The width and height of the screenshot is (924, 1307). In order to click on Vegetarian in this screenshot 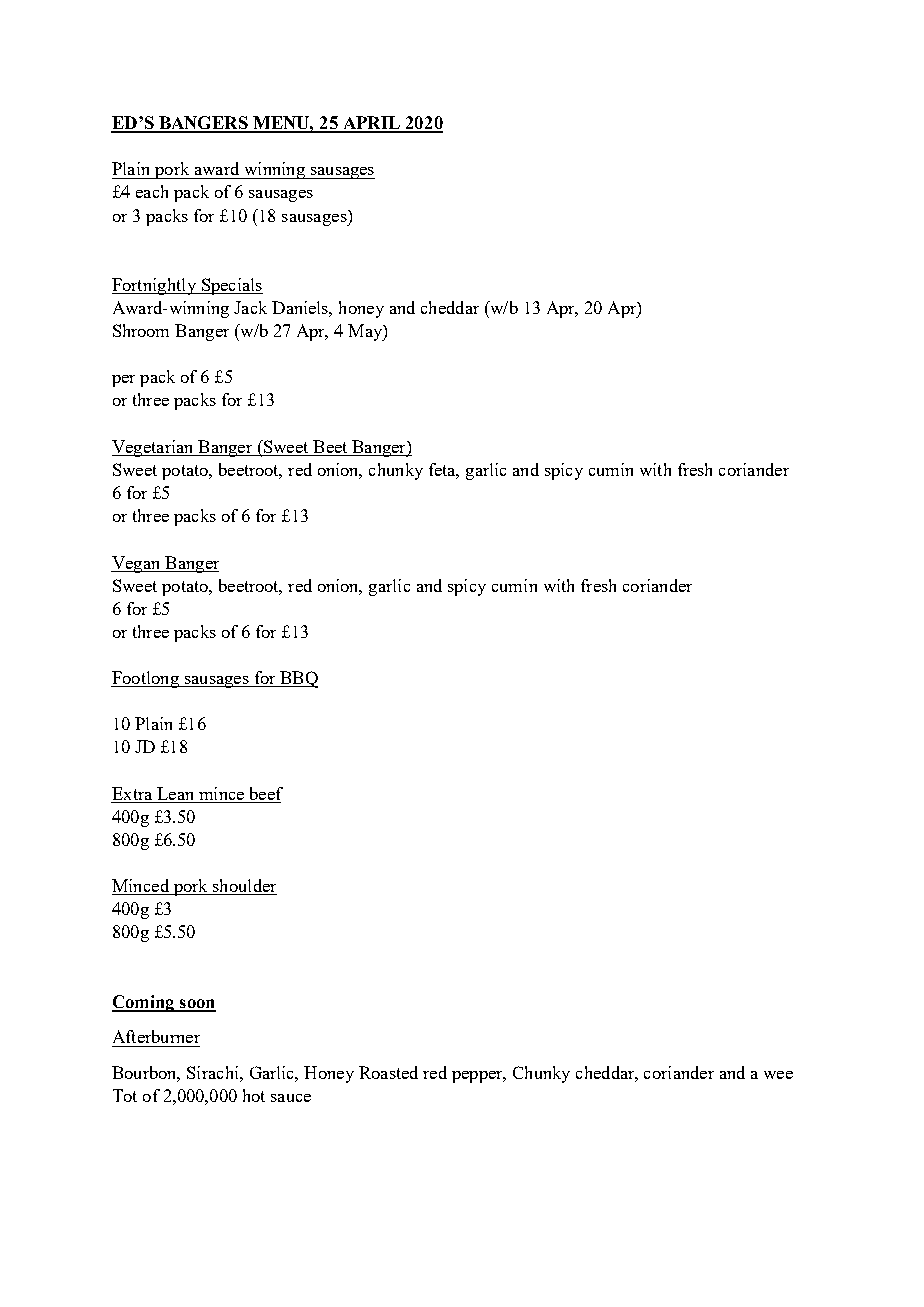, I will do `click(154, 448)`.
